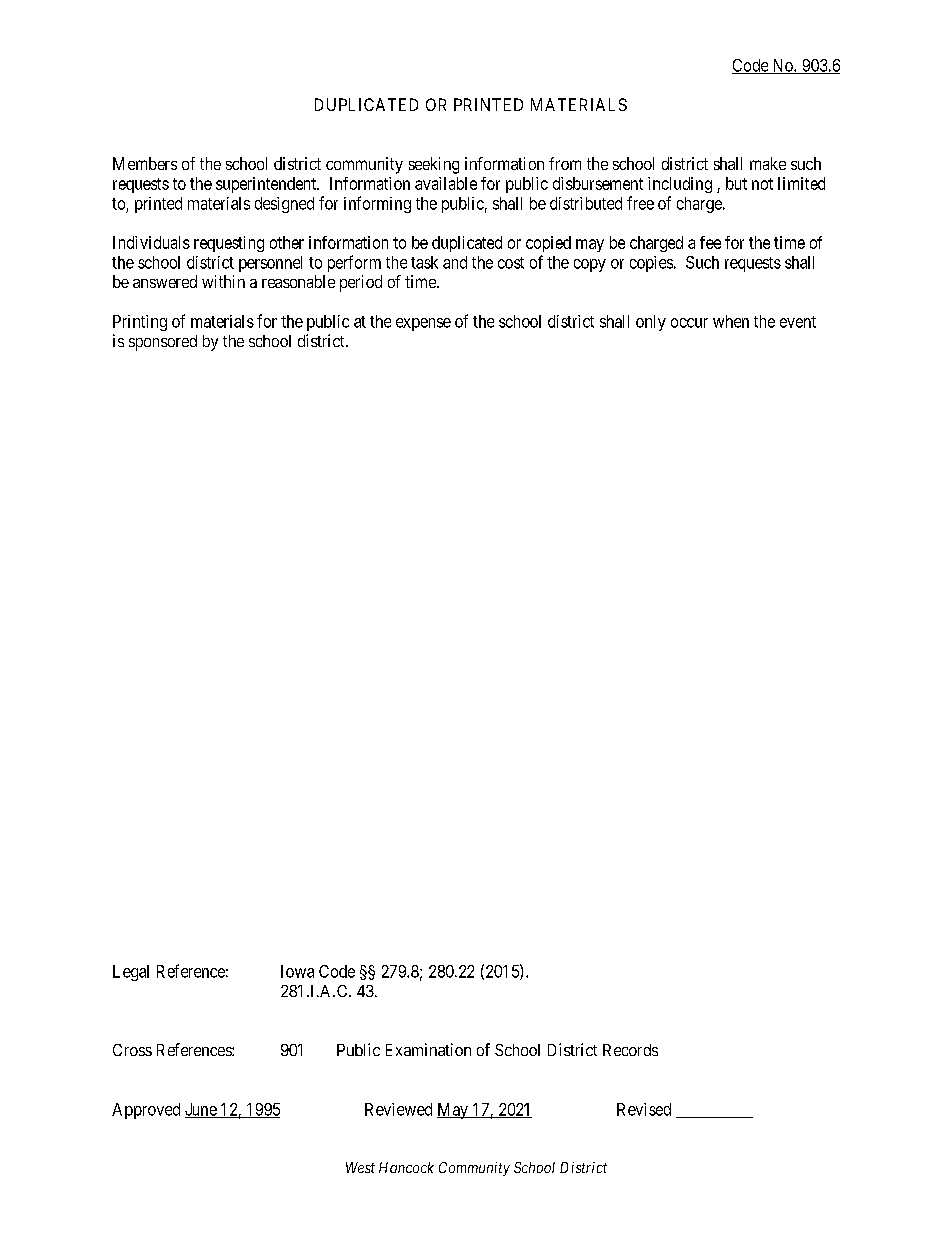  Describe the element at coordinates (267, 185) in the document. I see `superintendent` at that location.
